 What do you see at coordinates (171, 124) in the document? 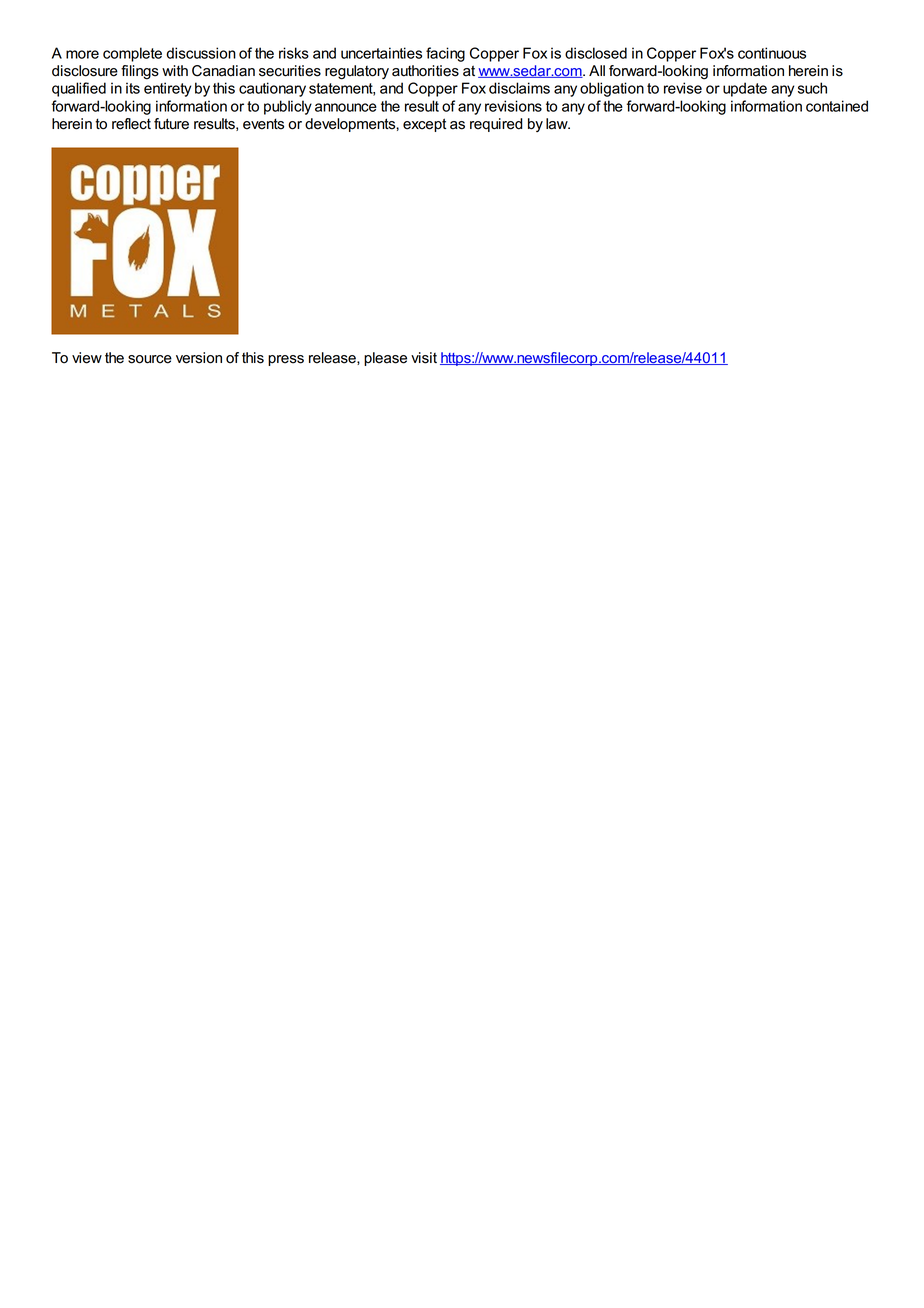
I see `future` at bounding box center [171, 124].
